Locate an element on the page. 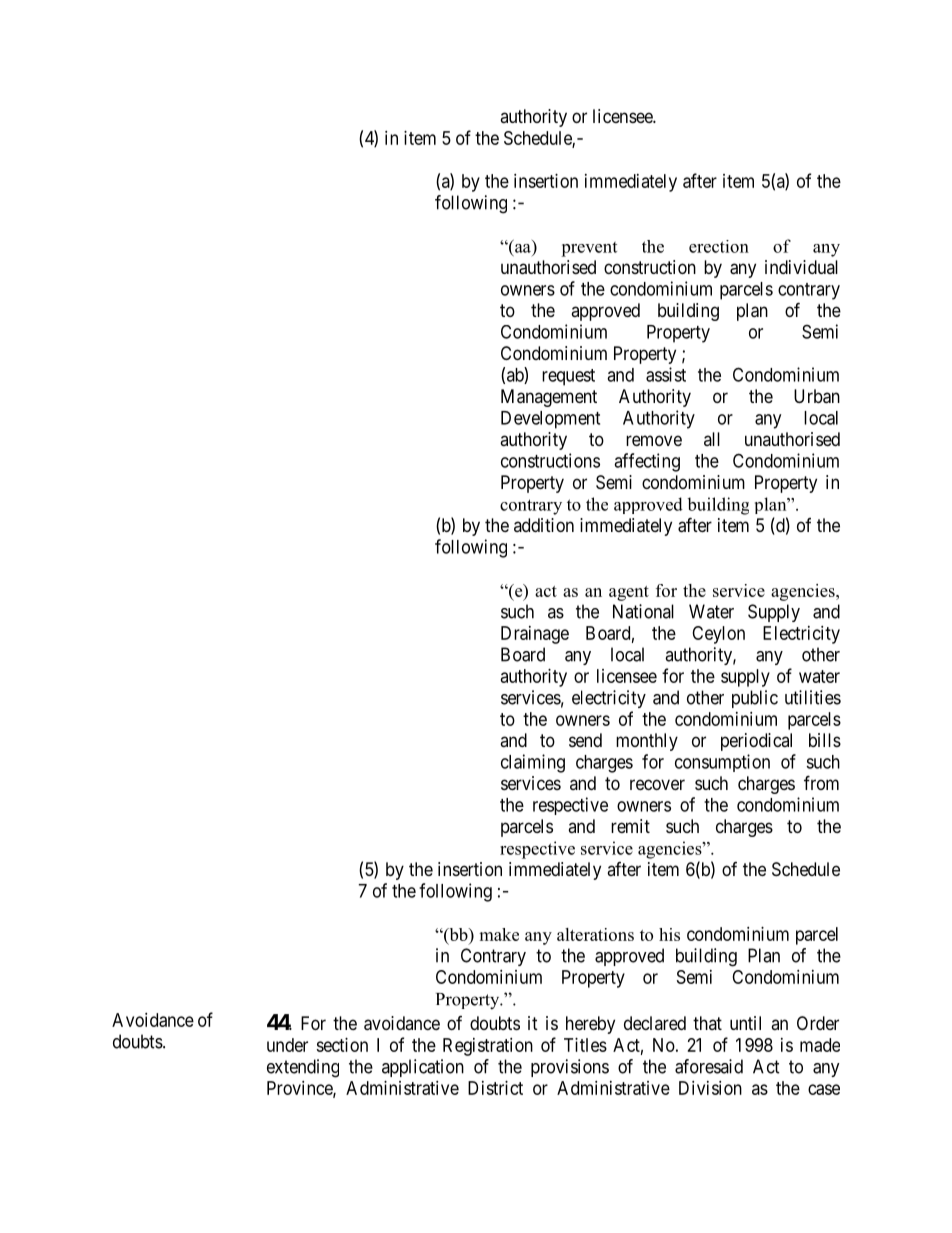 The image size is (952, 1233). consumption is located at coordinates (722, 763).
